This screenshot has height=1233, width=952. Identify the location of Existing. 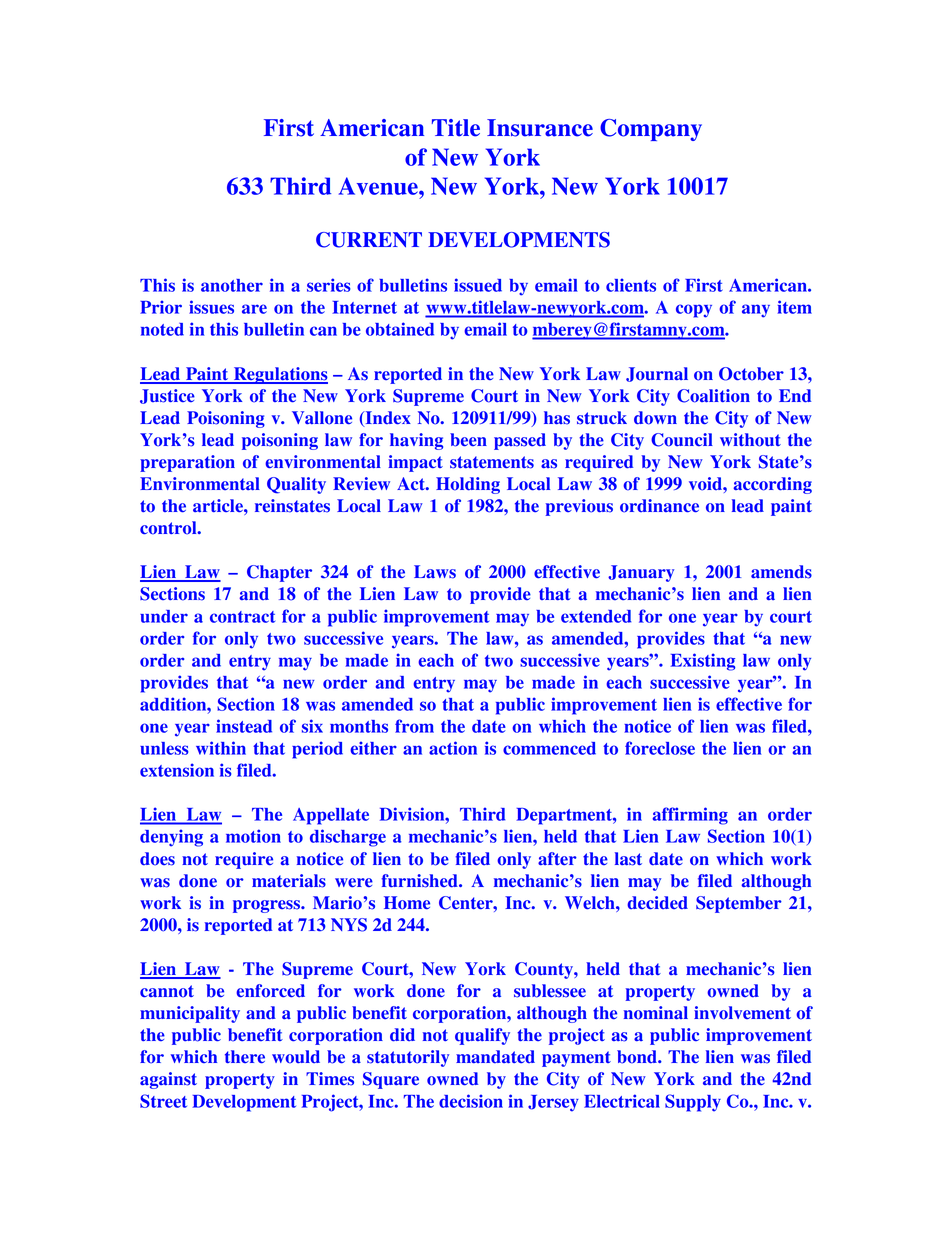
(703, 662).
